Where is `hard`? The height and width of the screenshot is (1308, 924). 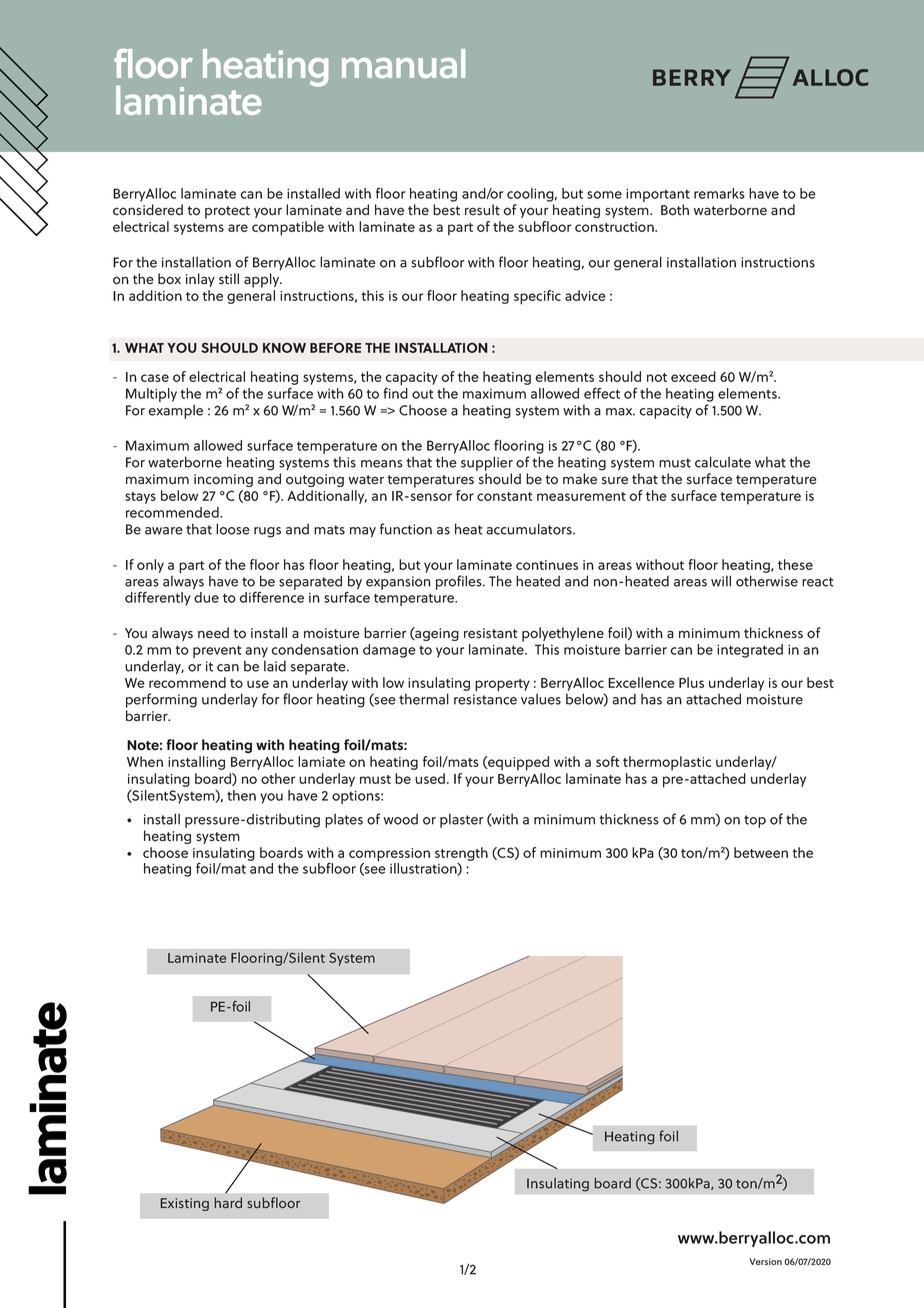 hard is located at coordinates (228, 1202).
